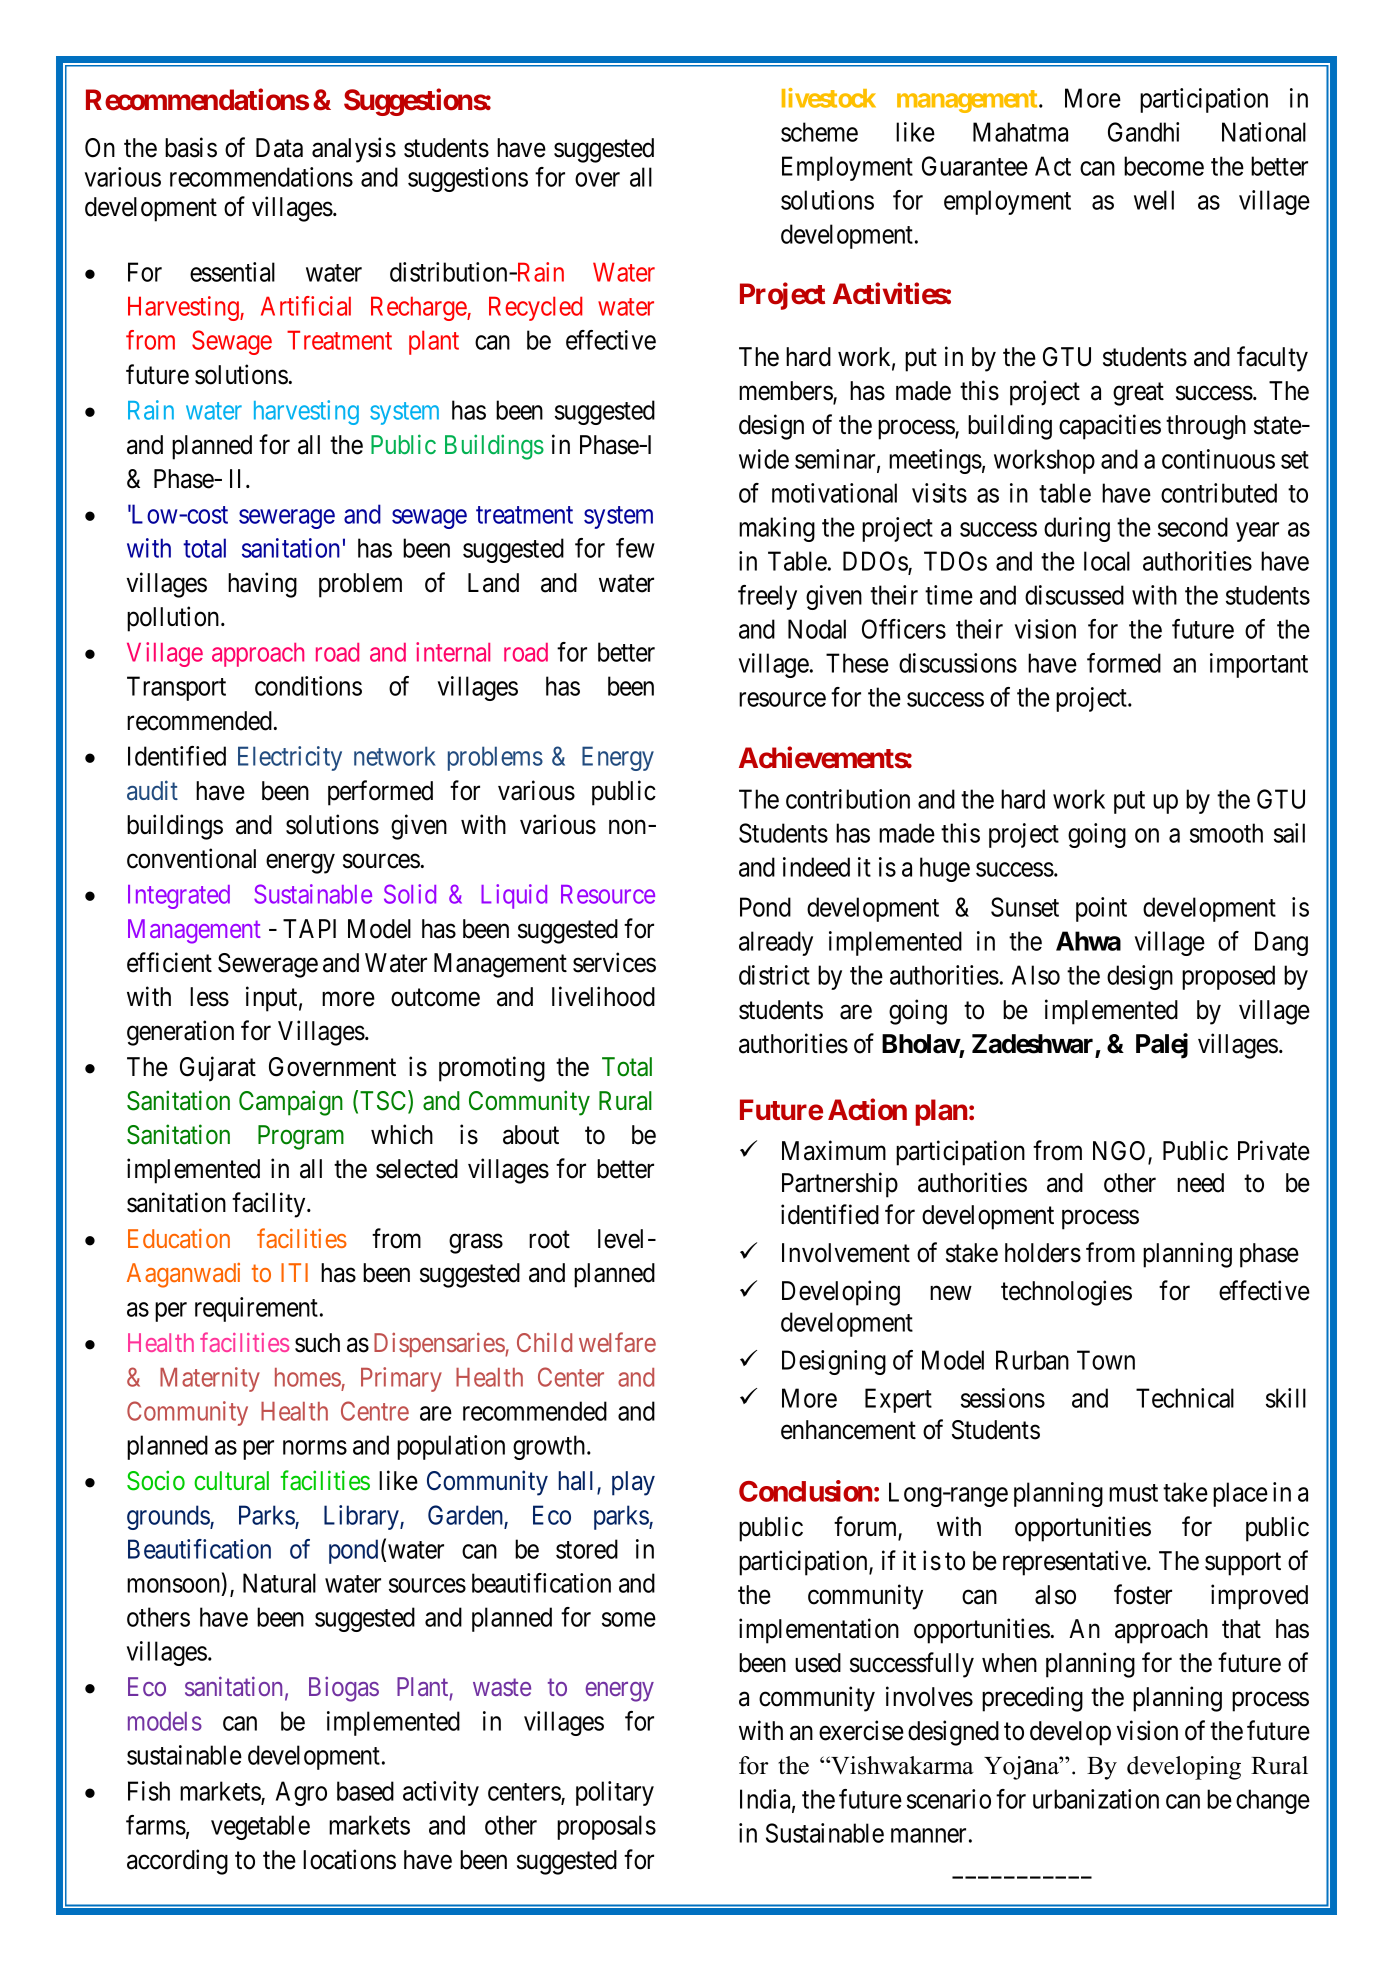  Describe the element at coordinates (301, 1793) in the screenshot. I see `Agro` at that location.
